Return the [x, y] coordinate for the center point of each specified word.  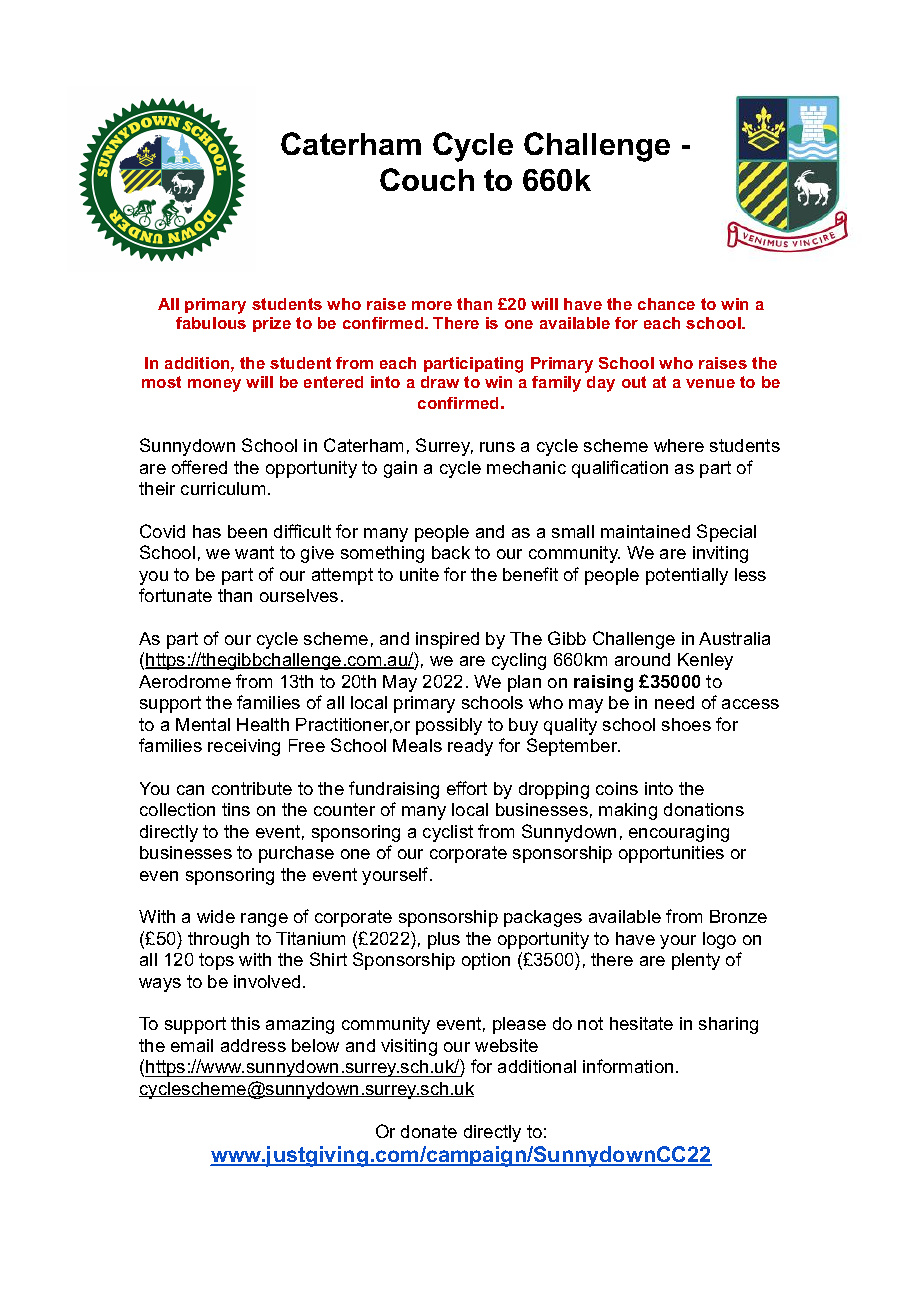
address [253, 1045]
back [451, 552]
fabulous [211, 323]
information [628, 1066]
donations [704, 809]
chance [666, 304]
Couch [427, 179]
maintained [645, 531]
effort [467, 788]
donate [429, 1131]
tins [236, 809]
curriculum [223, 488]
